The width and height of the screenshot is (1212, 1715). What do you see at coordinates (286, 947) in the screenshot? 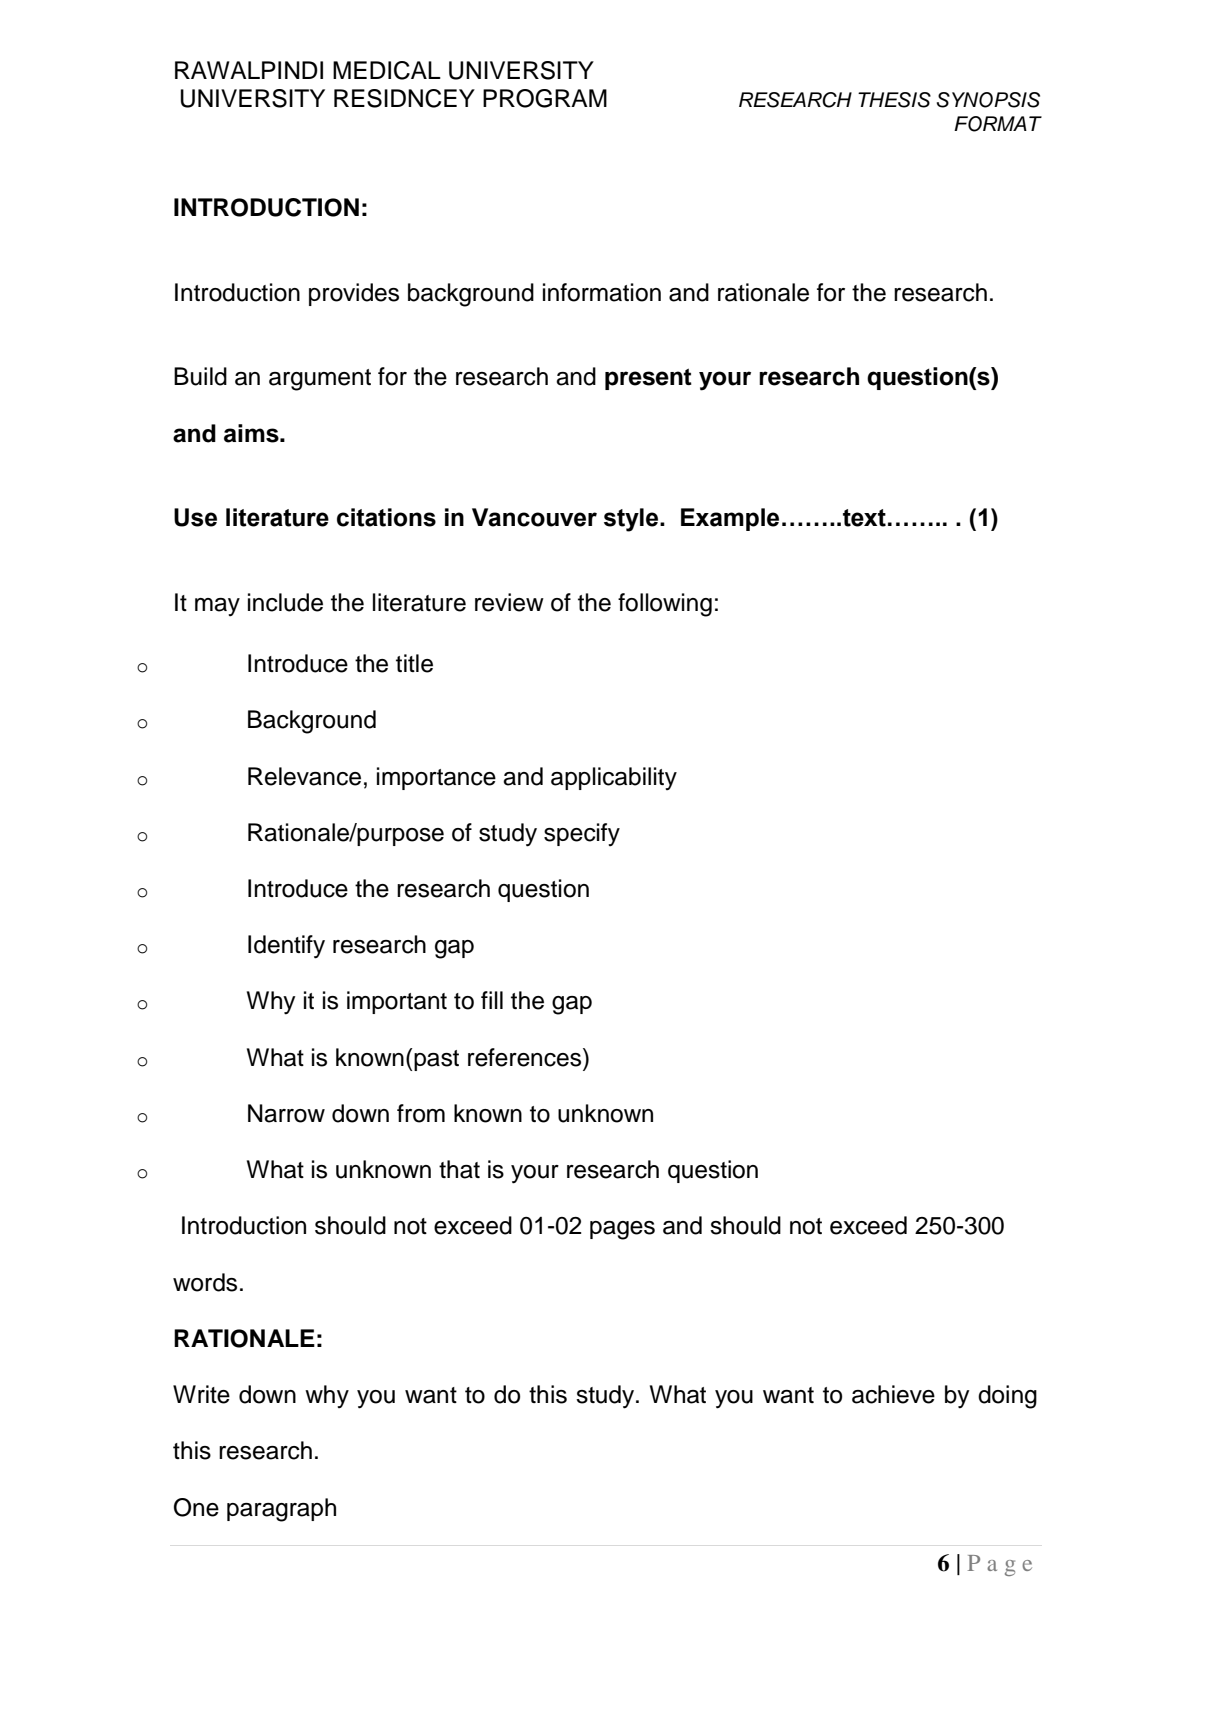
I see `Identify` at bounding box center [286, 947].
